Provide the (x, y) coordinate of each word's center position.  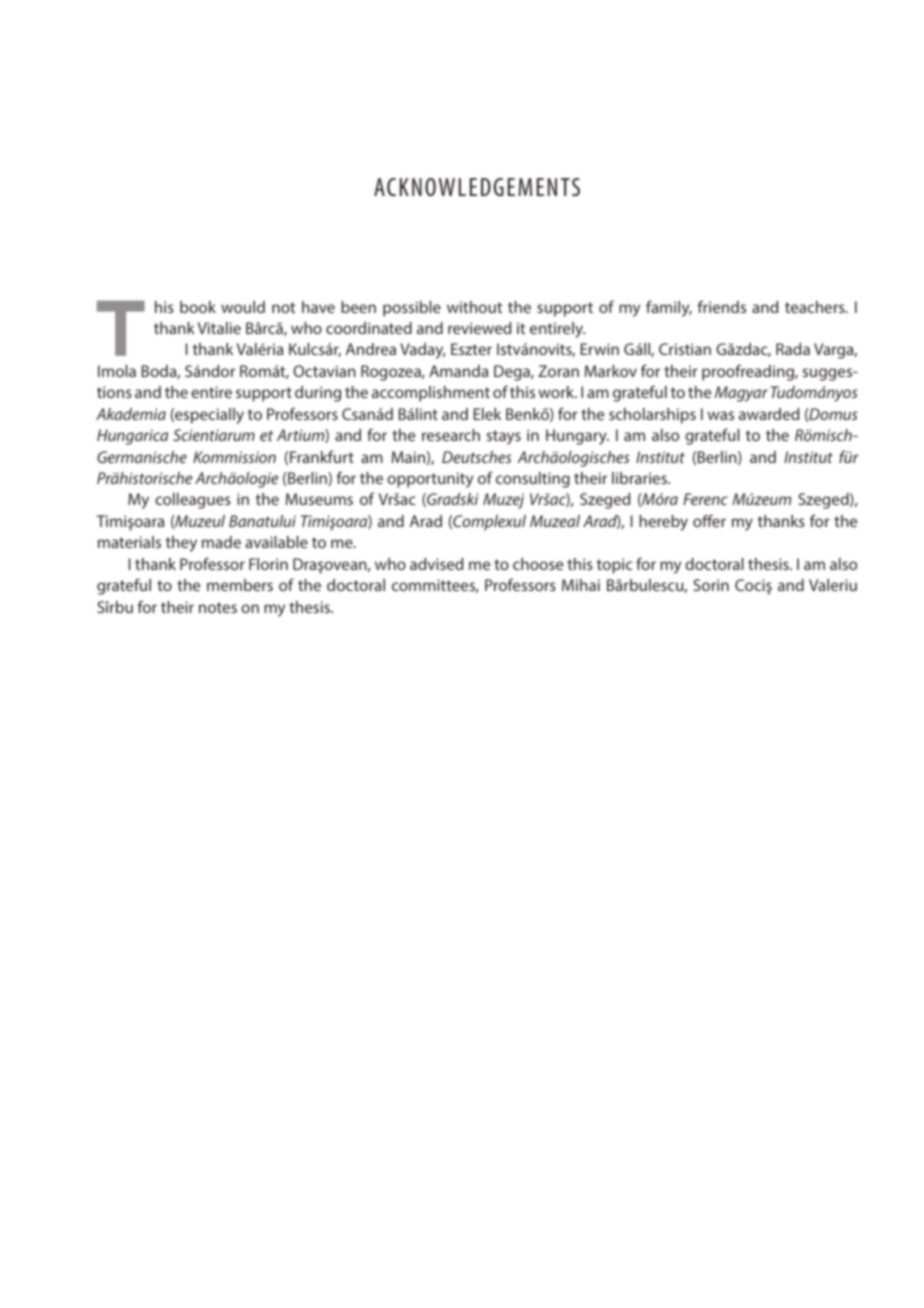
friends (721, 306)
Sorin (711, 585)
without (474, 307)
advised (436, 564)
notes (218, 607)
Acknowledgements (477, 187)
